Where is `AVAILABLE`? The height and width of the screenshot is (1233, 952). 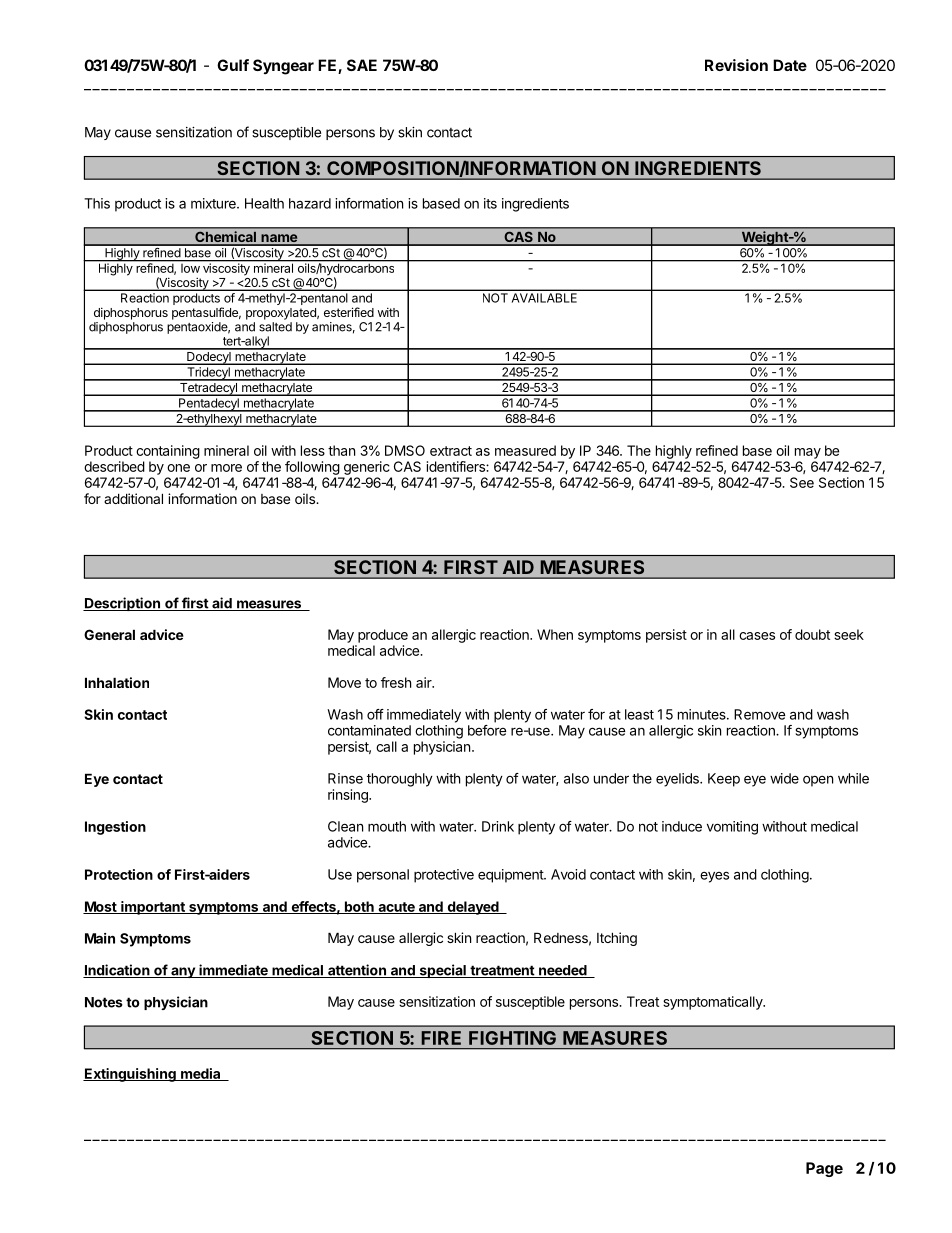
AVAILABLE is located at coordinates (544, 298).
